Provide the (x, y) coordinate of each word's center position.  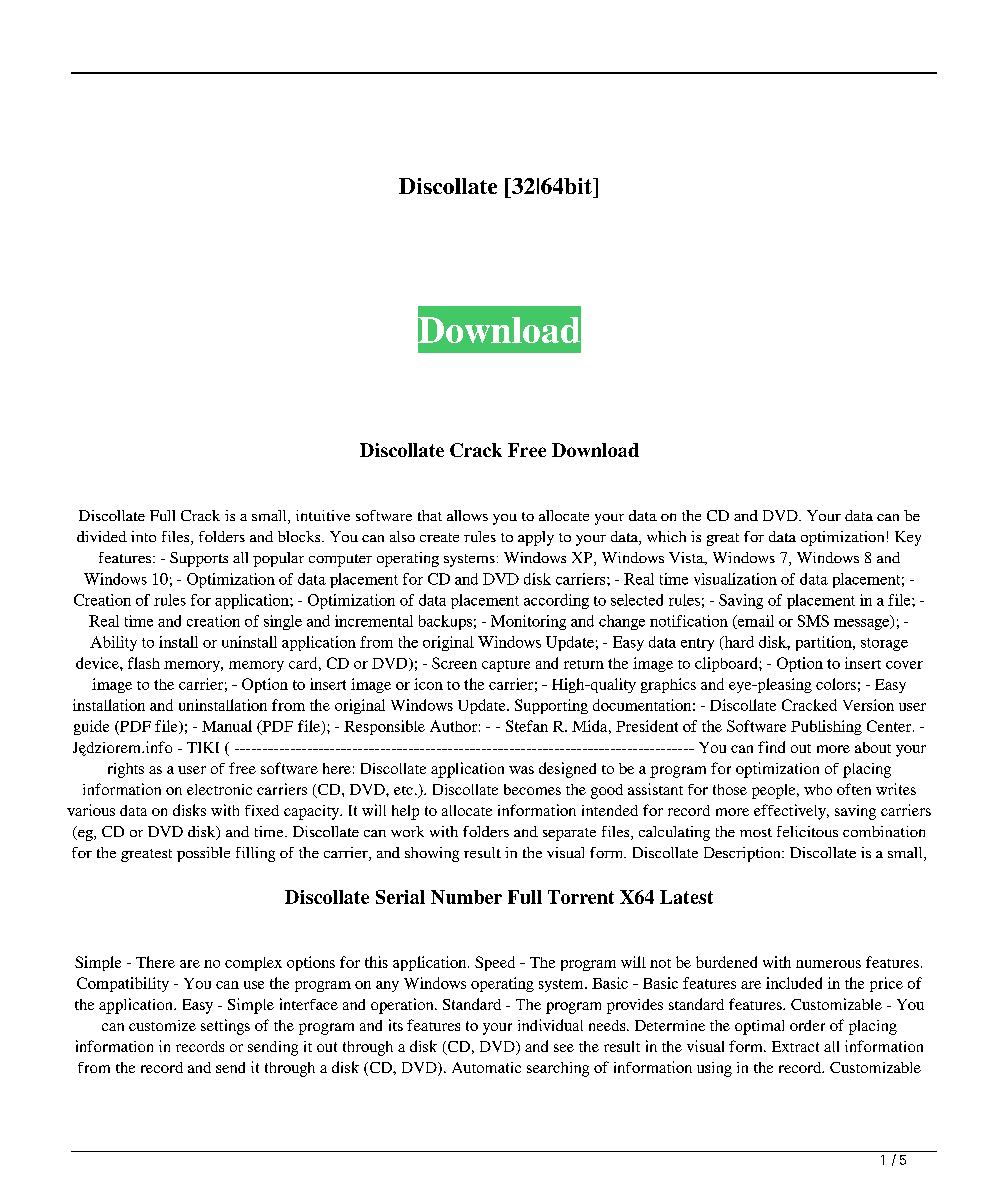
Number (466, 897)
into (143, 536)
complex (253, 964)
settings (225, 1027)
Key (908, 538)
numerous (828, 964)
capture (506, 666)
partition (825, 643)
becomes (532, 789)
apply (536, 538)
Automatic (486, 1067)
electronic (219, 789)
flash (144, 663)
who (818, 789)
